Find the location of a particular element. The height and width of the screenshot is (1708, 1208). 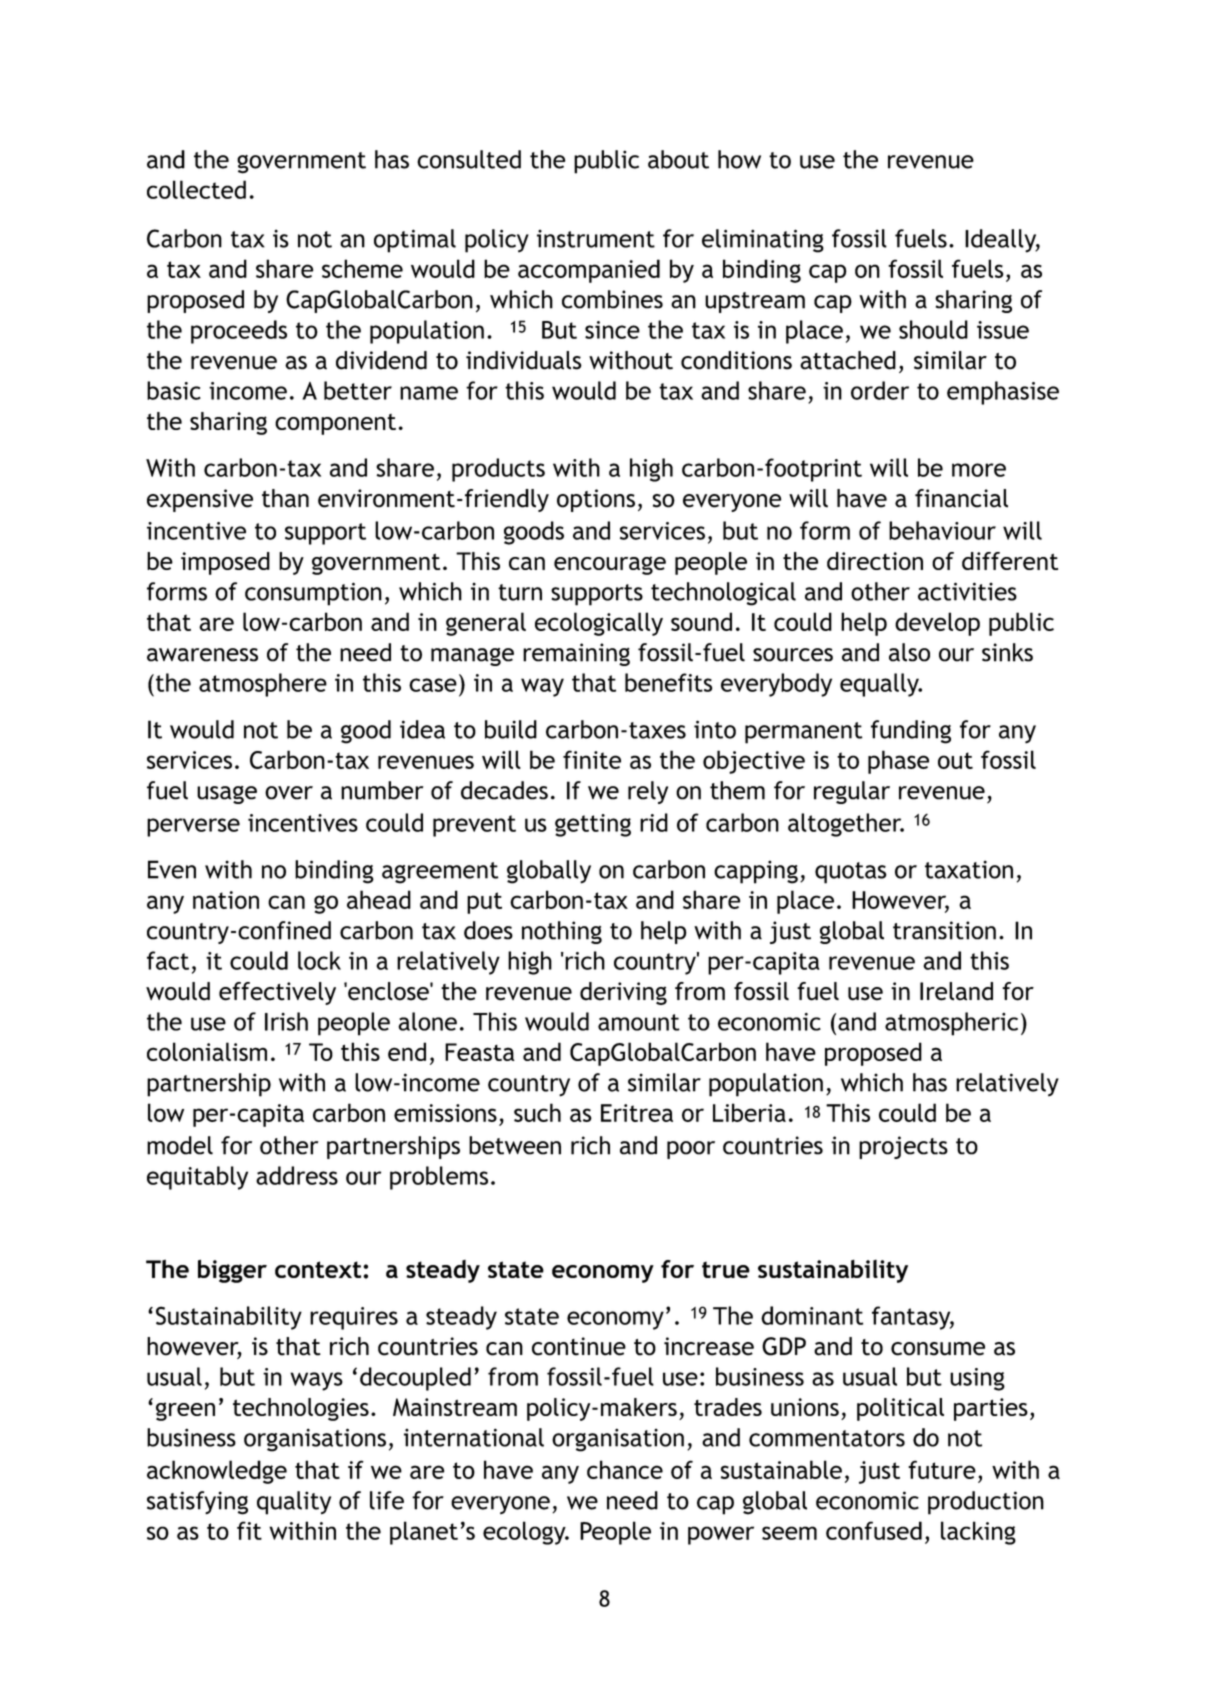

instrument is located at coordinates (596, 239).
